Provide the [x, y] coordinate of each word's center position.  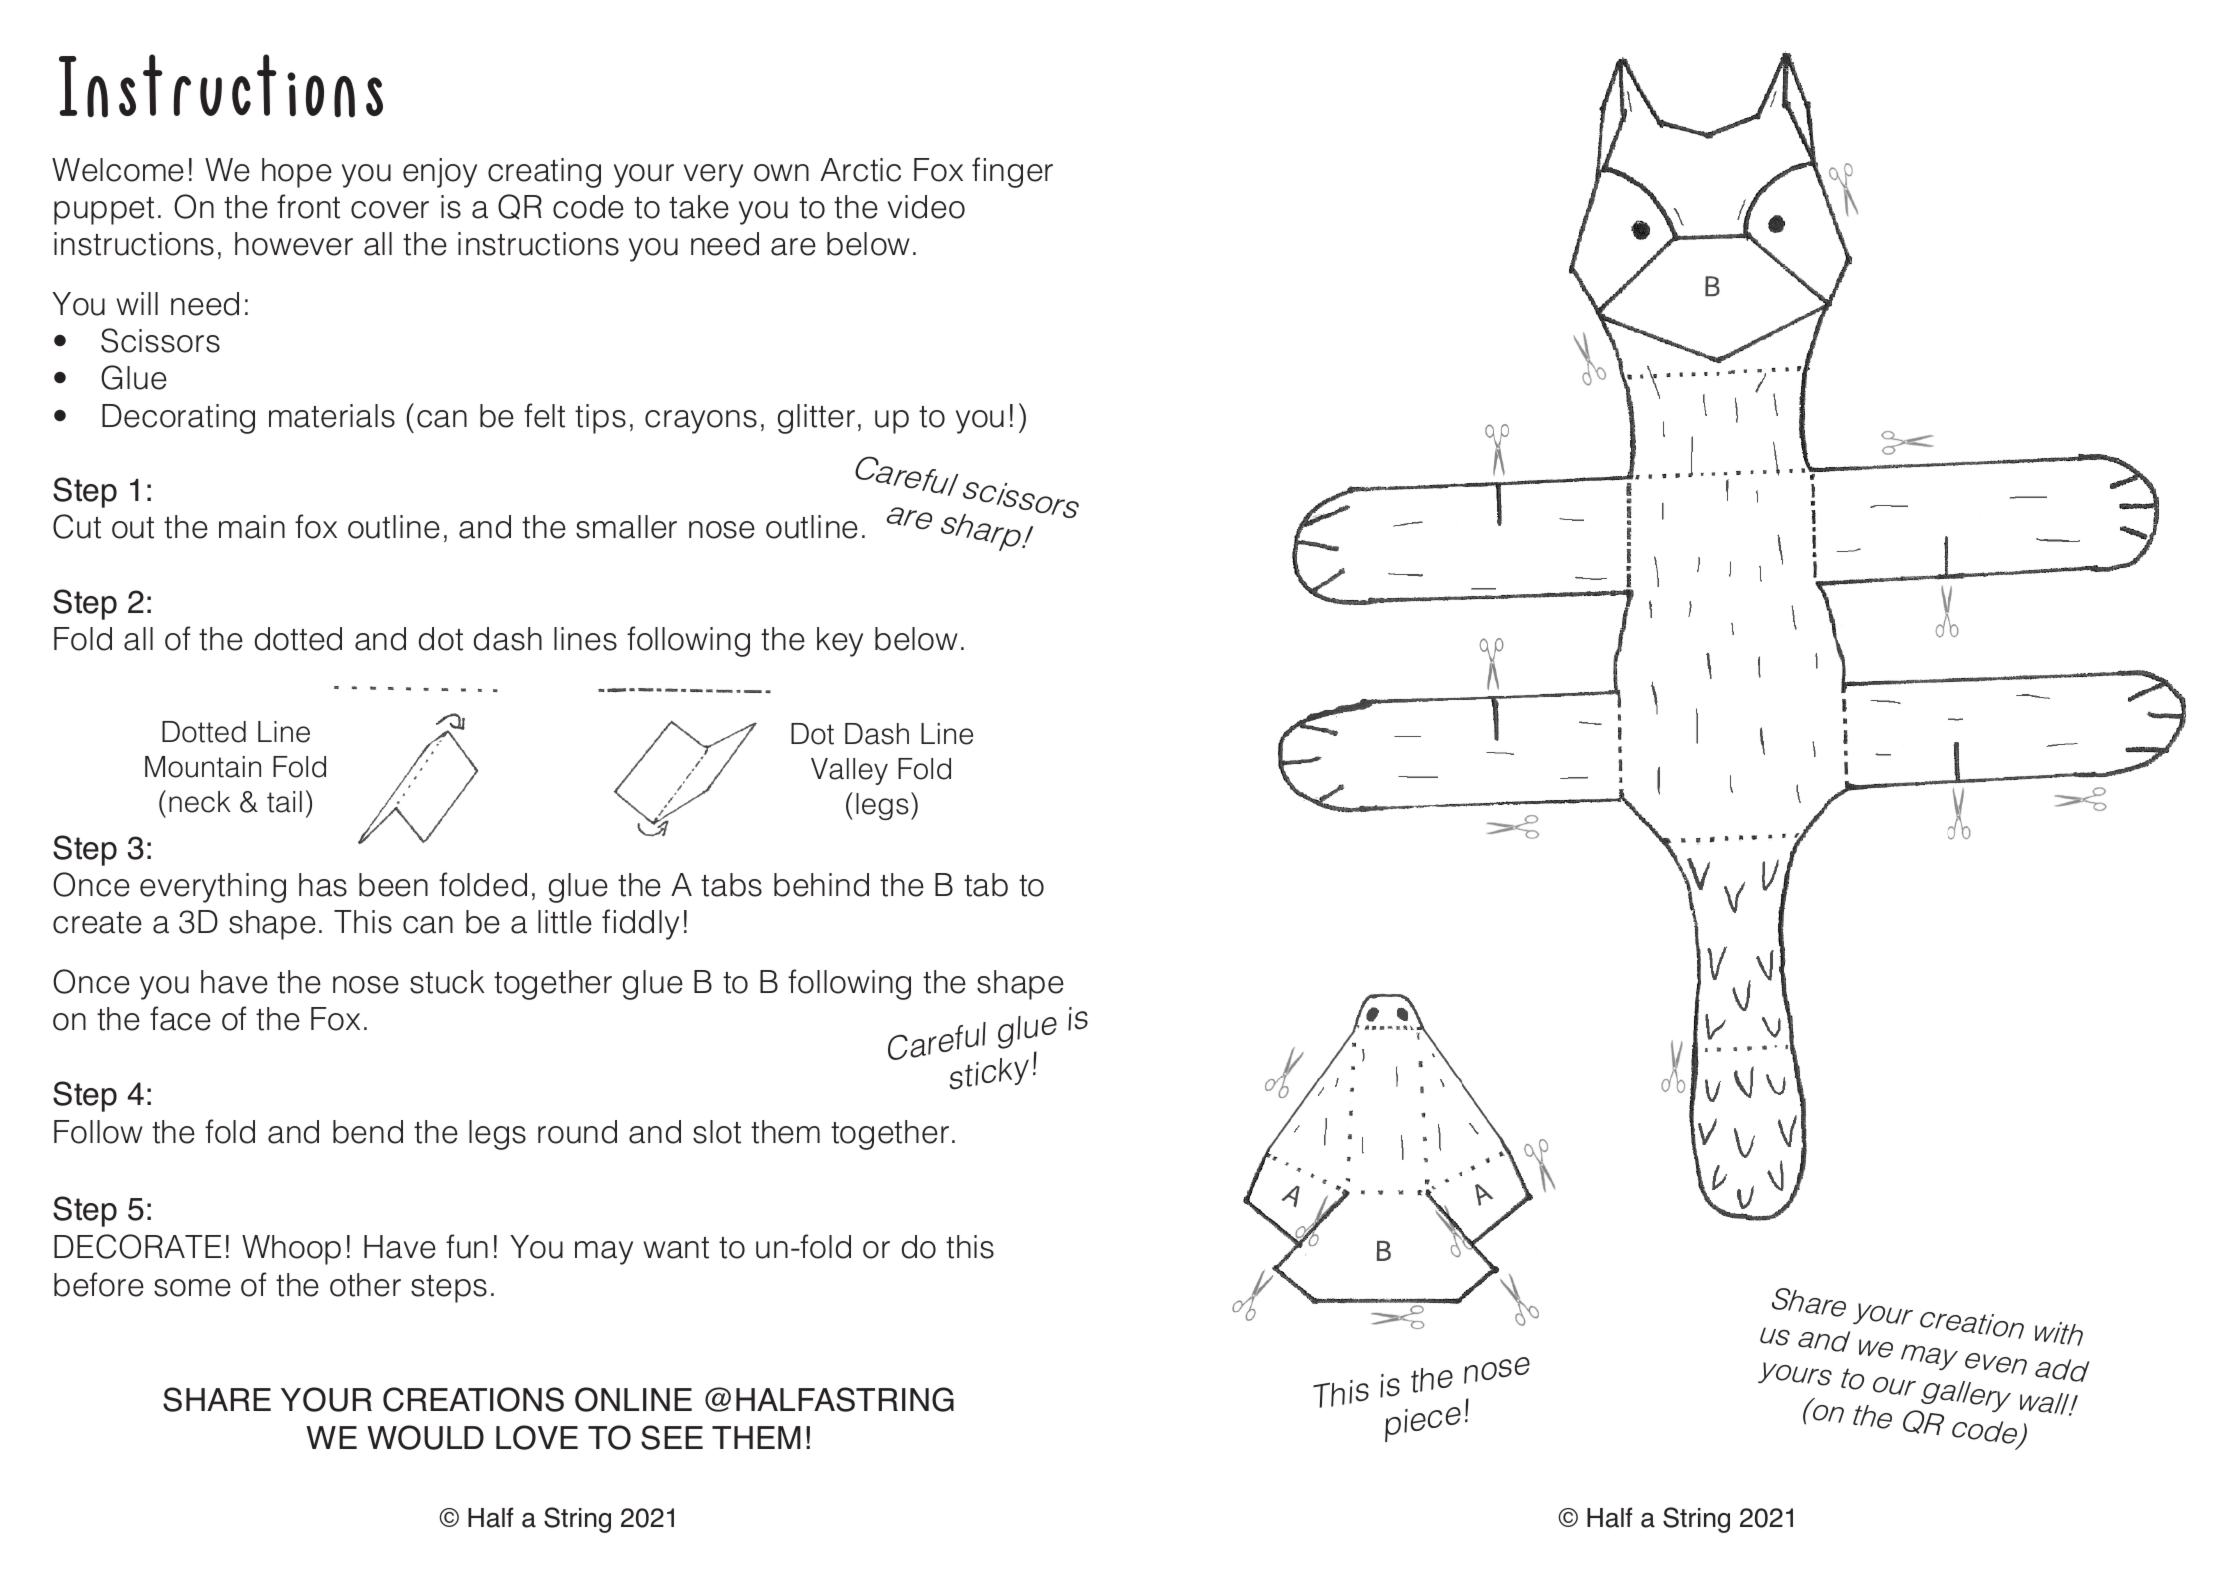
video [926, 207]
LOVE [537, 1437]
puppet [104, 211]
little [565, 922]
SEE [672, 1437]
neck [199, 802]
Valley [849, 771]
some [192, 1288]
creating [544, 173]
